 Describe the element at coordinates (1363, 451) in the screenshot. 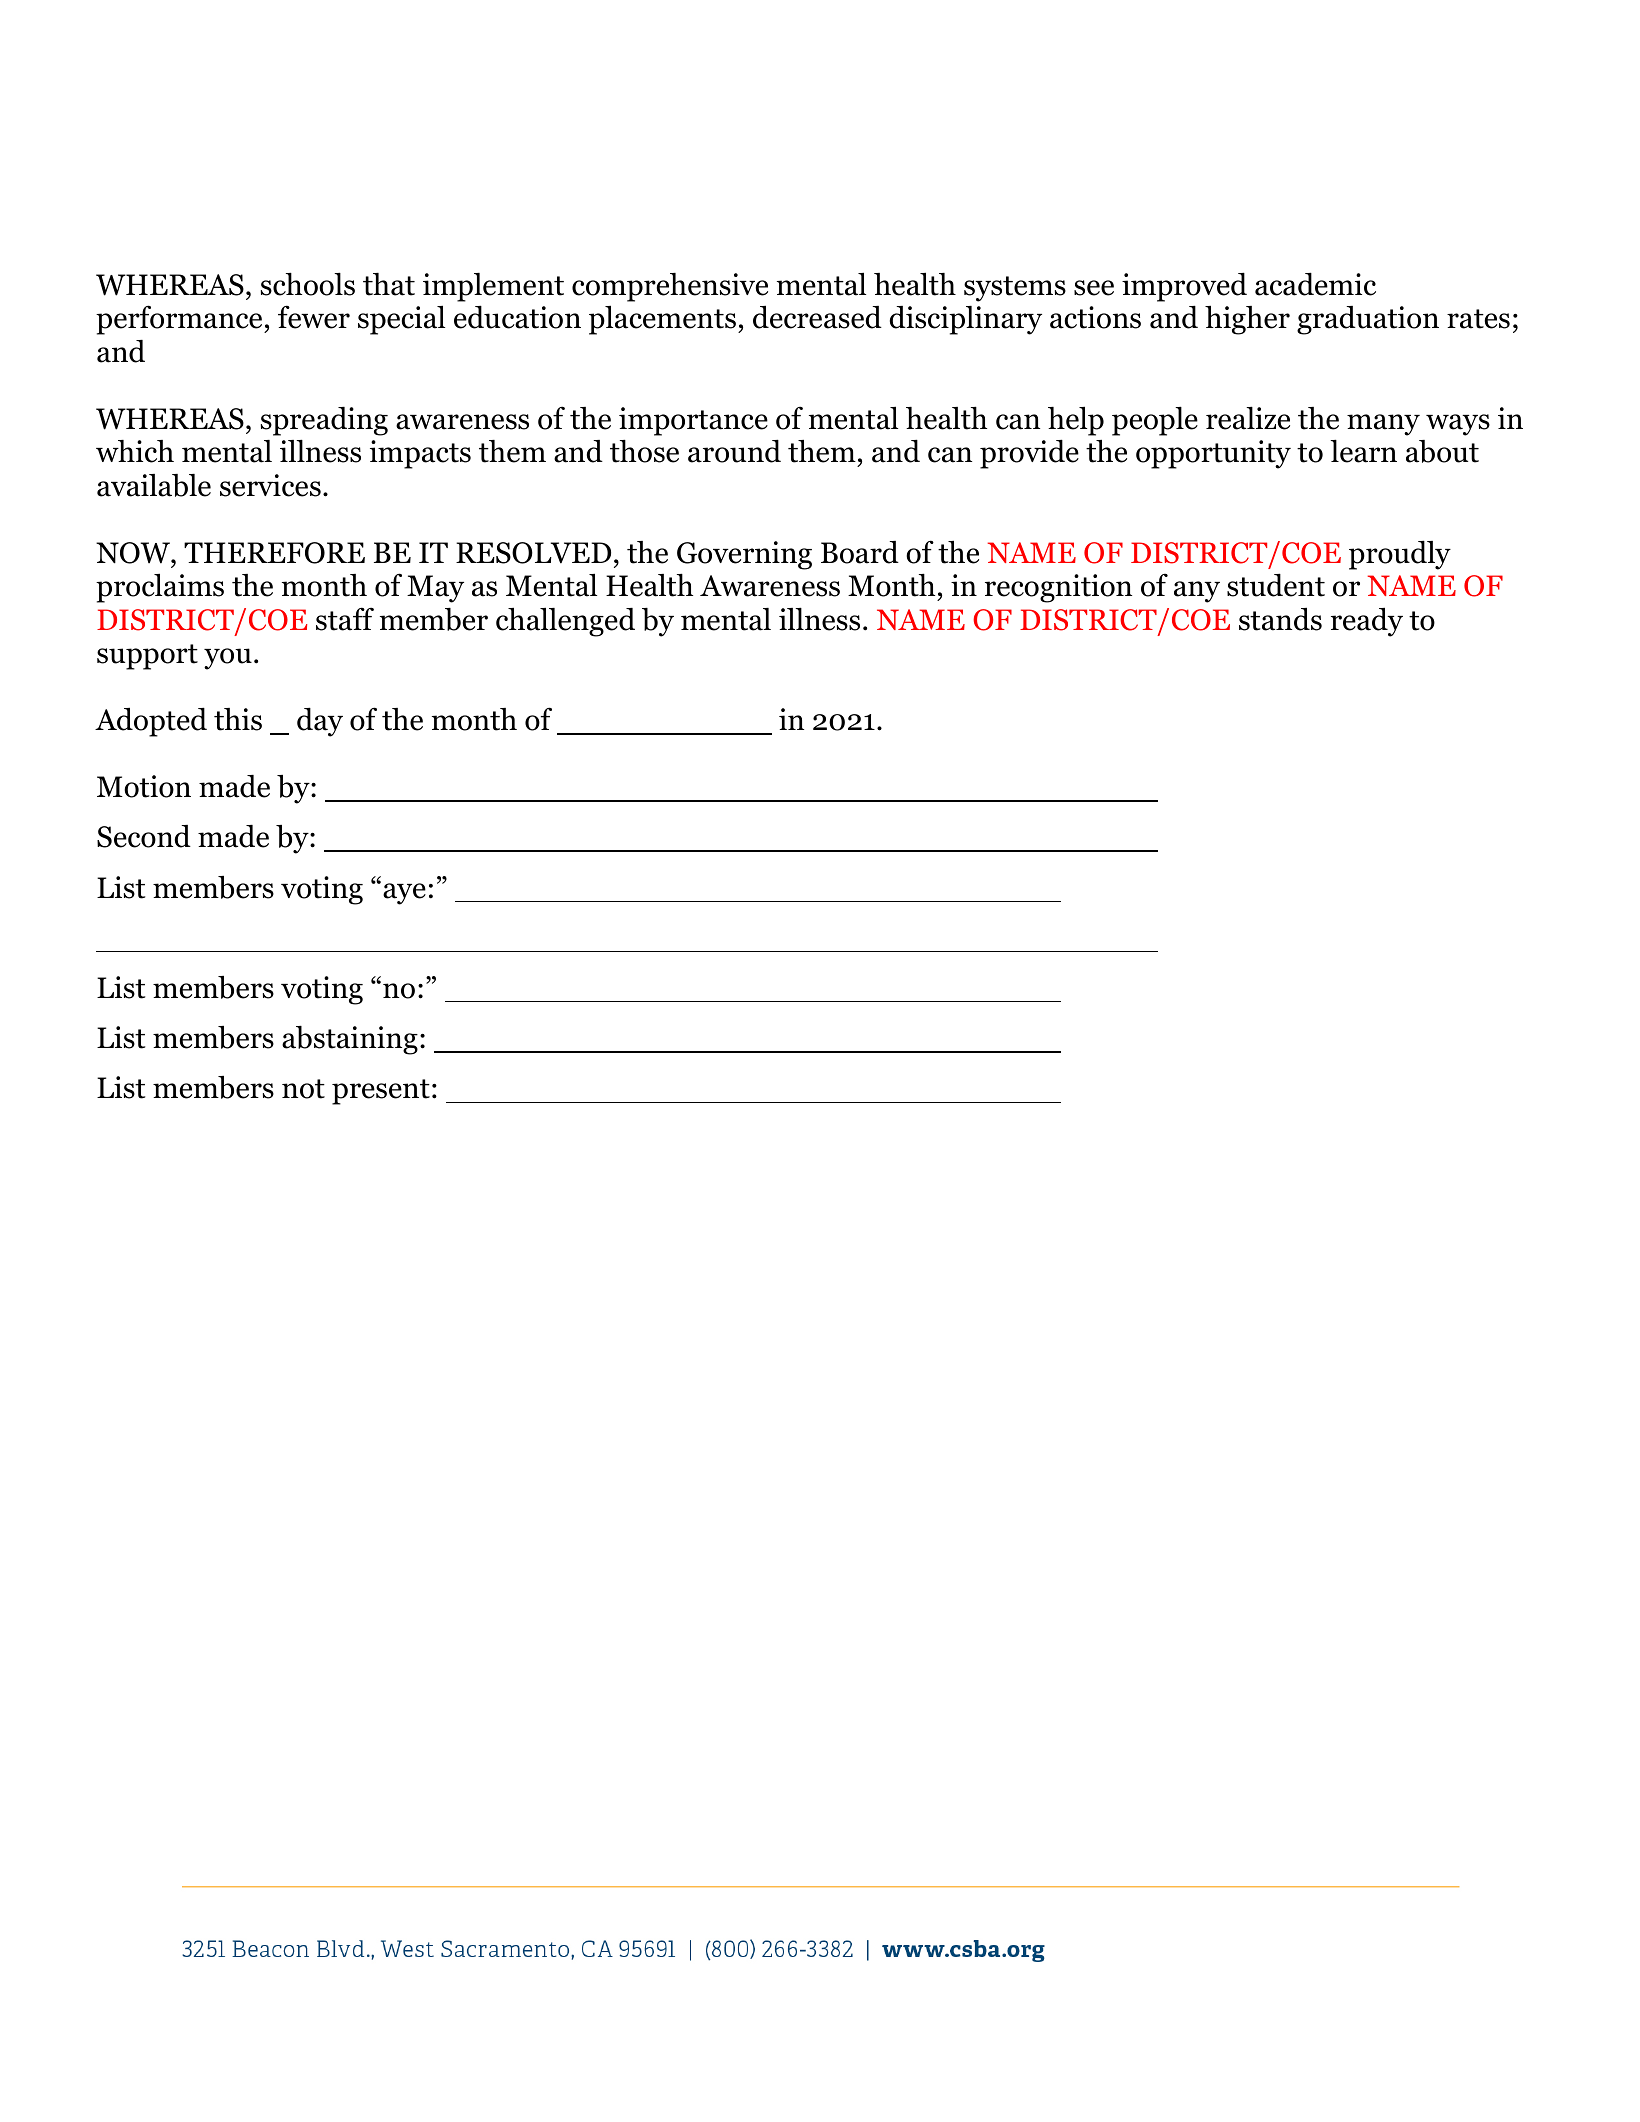

I see `learn` at that location.
